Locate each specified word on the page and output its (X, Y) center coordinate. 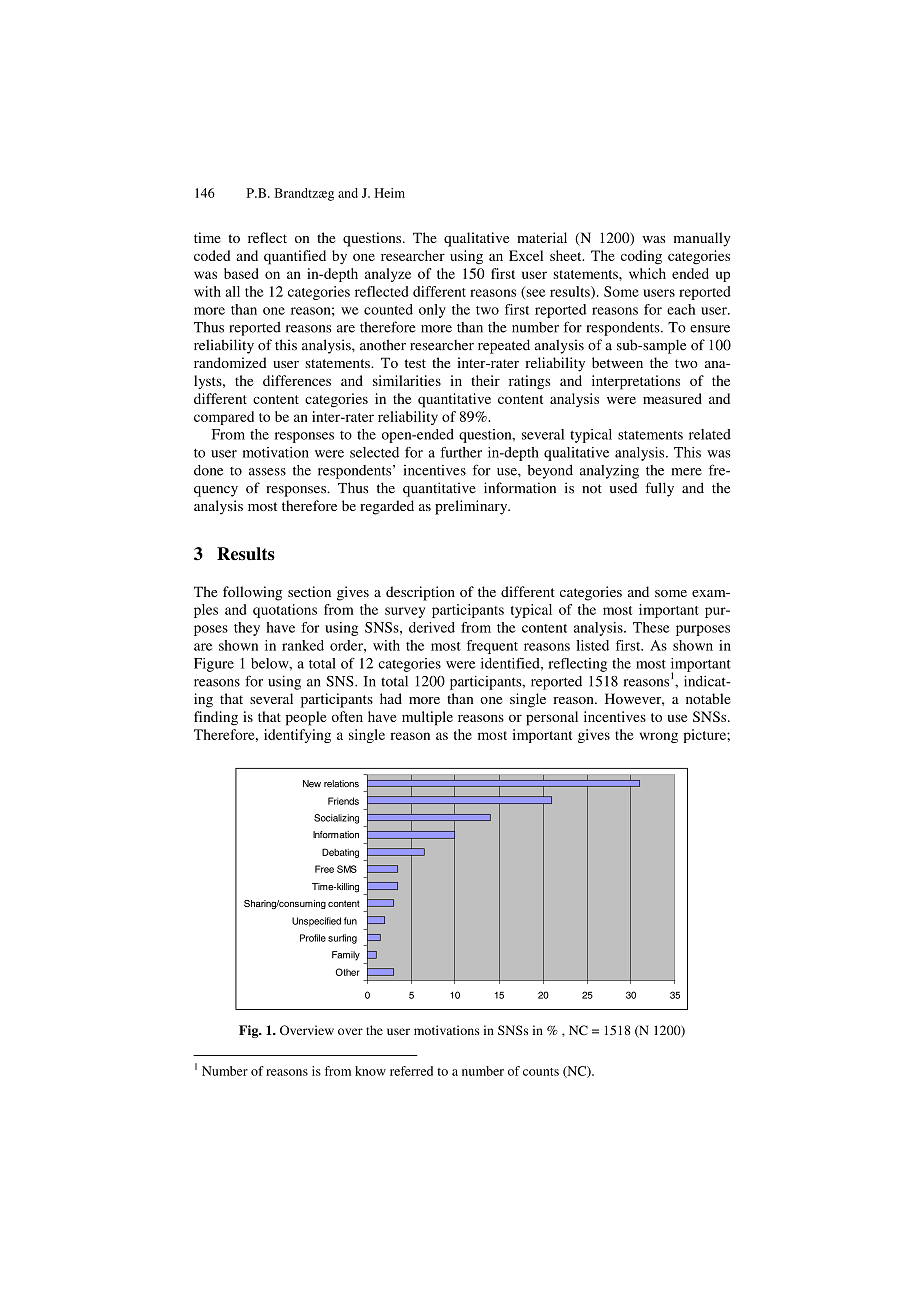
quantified (295, 257)
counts (541, 1072)
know (370, 1071)
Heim (390, 193)
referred (411, 1071)
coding (641, 257)
